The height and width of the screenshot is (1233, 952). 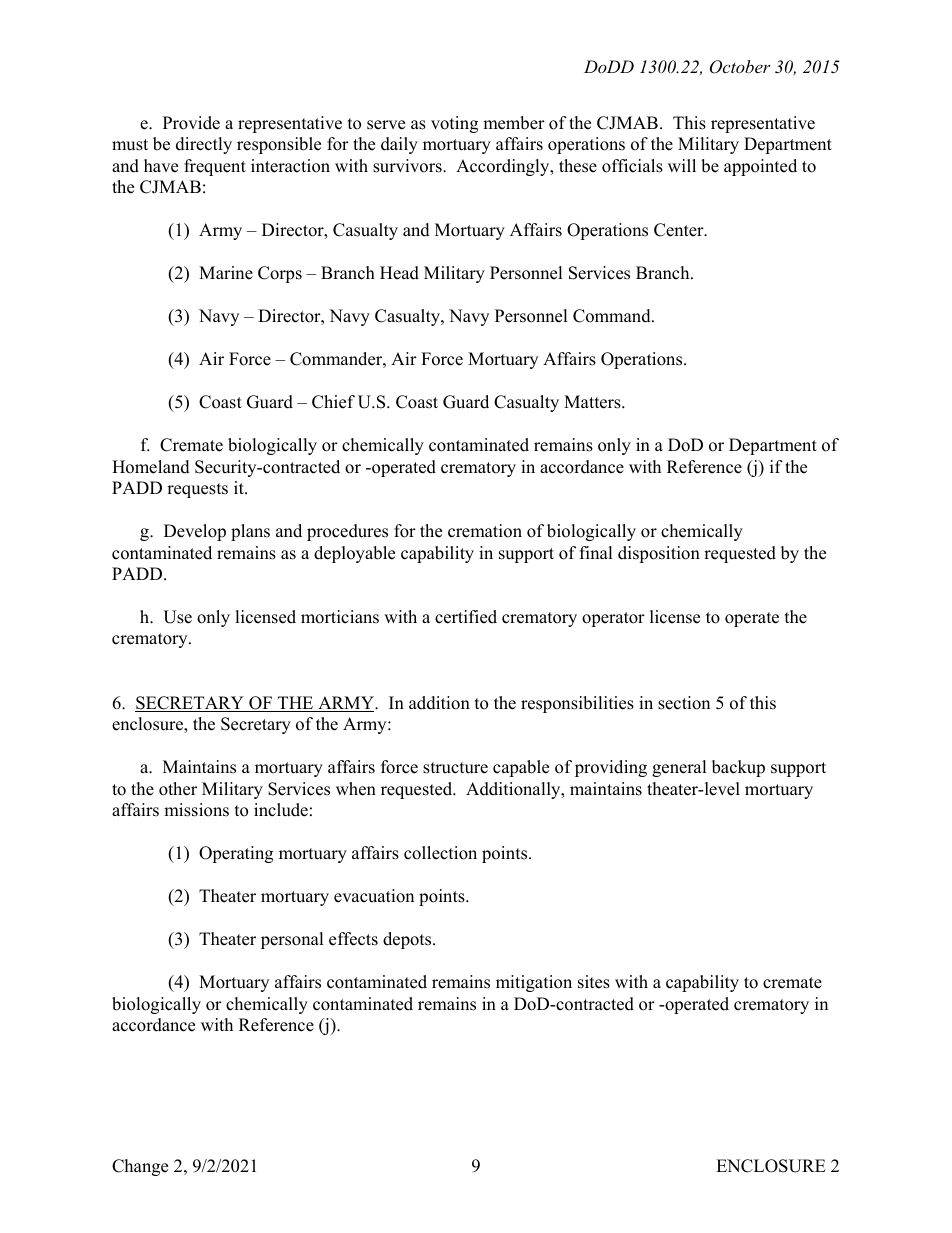 What do you see at coordinates (454, 124) in the screenshot?
I see `voting` at bounding box center [454, 124].
